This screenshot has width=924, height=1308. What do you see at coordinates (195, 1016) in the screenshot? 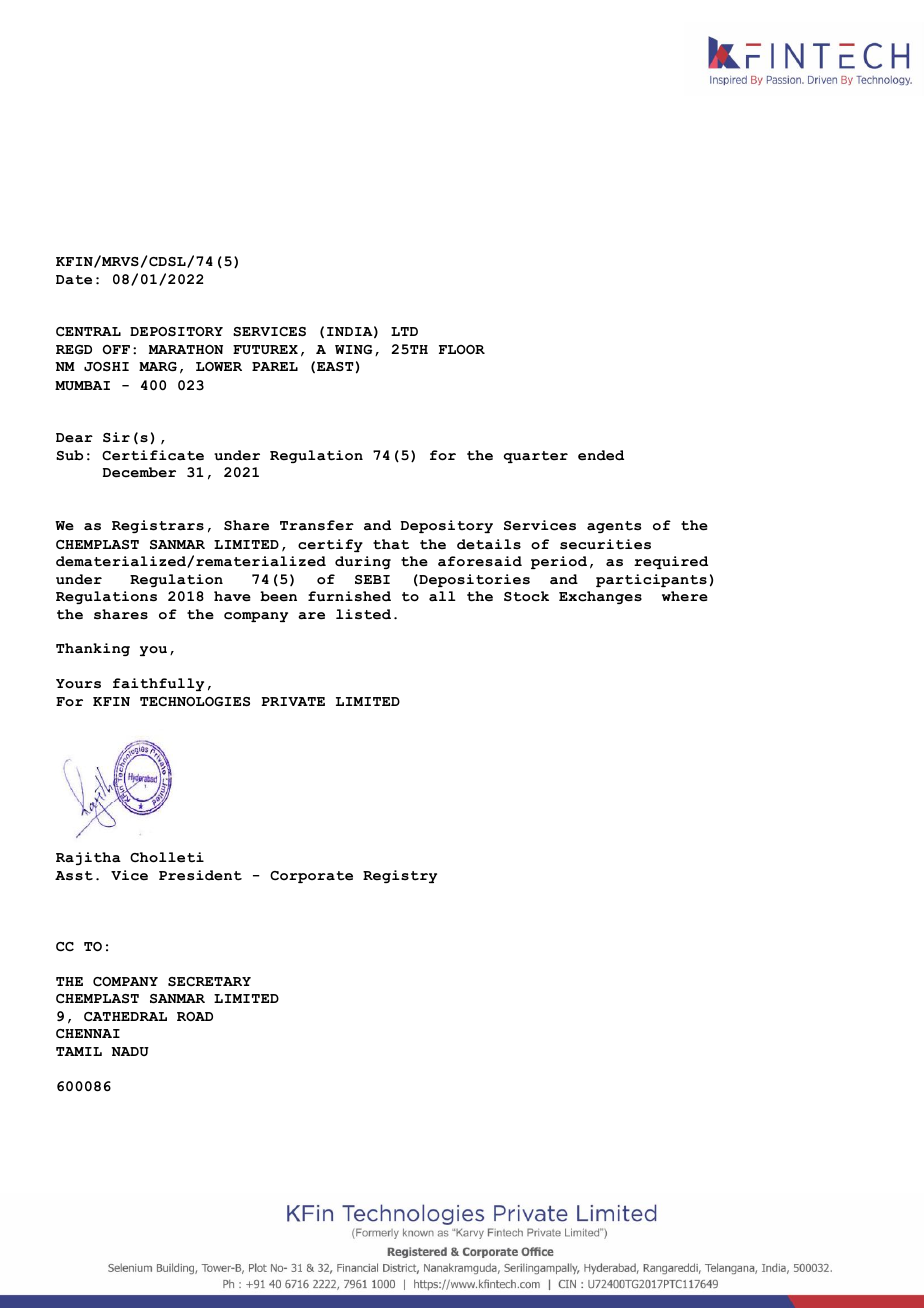
I see `ROAD` at bounding box center [195, 1016].
